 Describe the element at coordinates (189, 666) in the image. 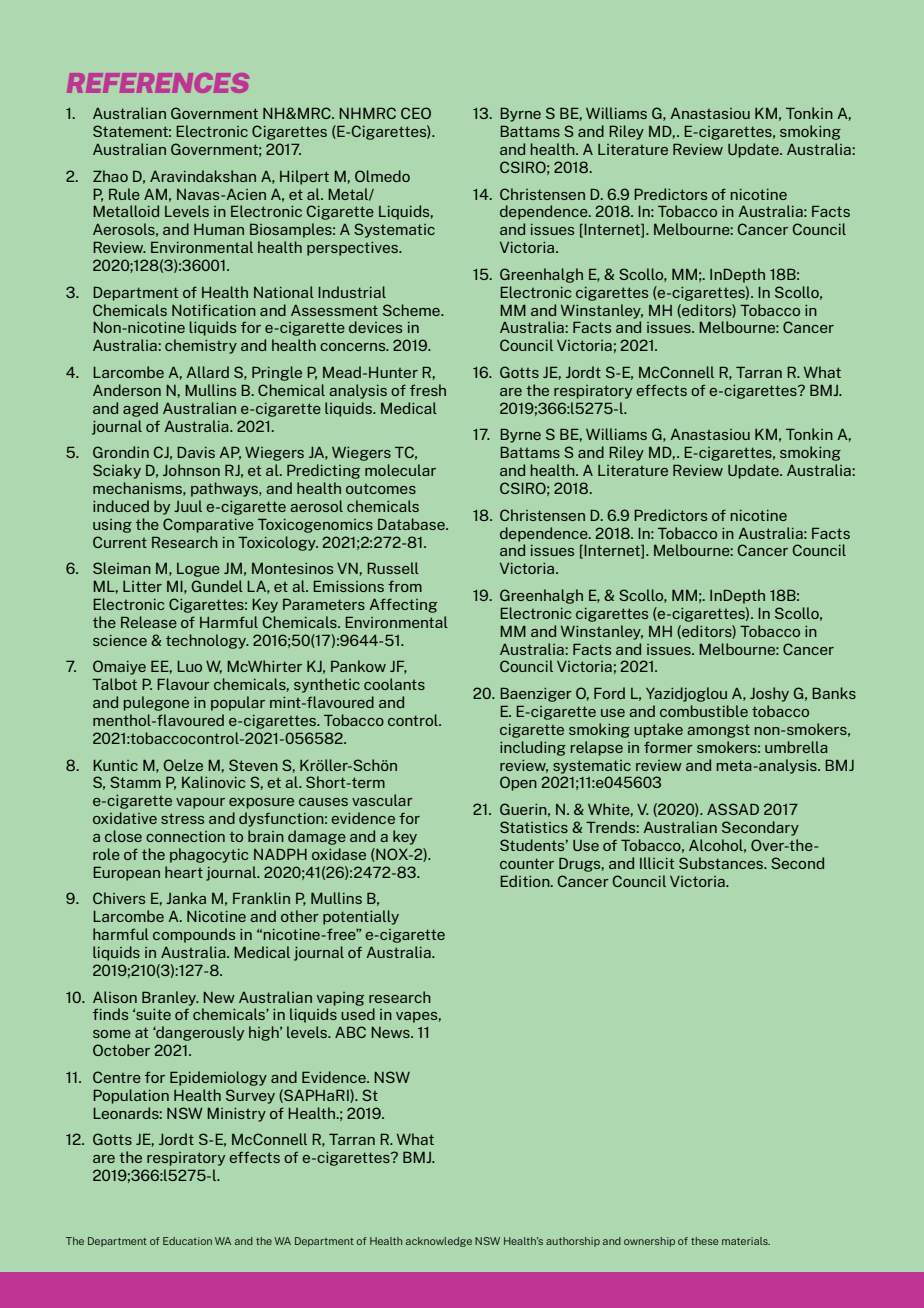

I see `Luo` at that location.
